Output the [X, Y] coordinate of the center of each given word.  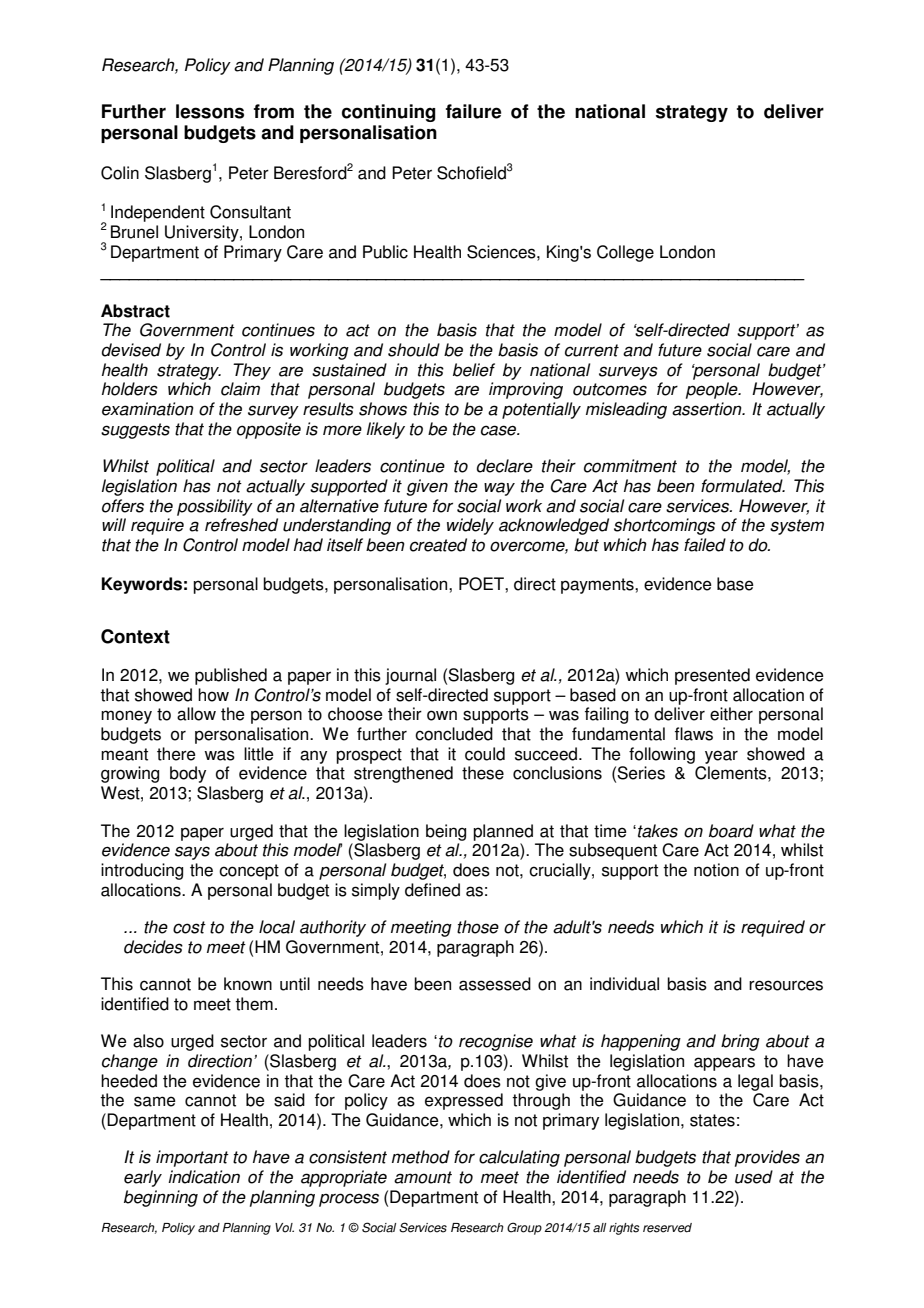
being [446, 832]
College [625, 253]
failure [473, 111]
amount [423, 1177]
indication [204, 1177]
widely [470, 526]
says [192, 853]
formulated [743, 486]
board [731, 831]
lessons [210, 111]
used [754, 1177]
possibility [215, 507]
